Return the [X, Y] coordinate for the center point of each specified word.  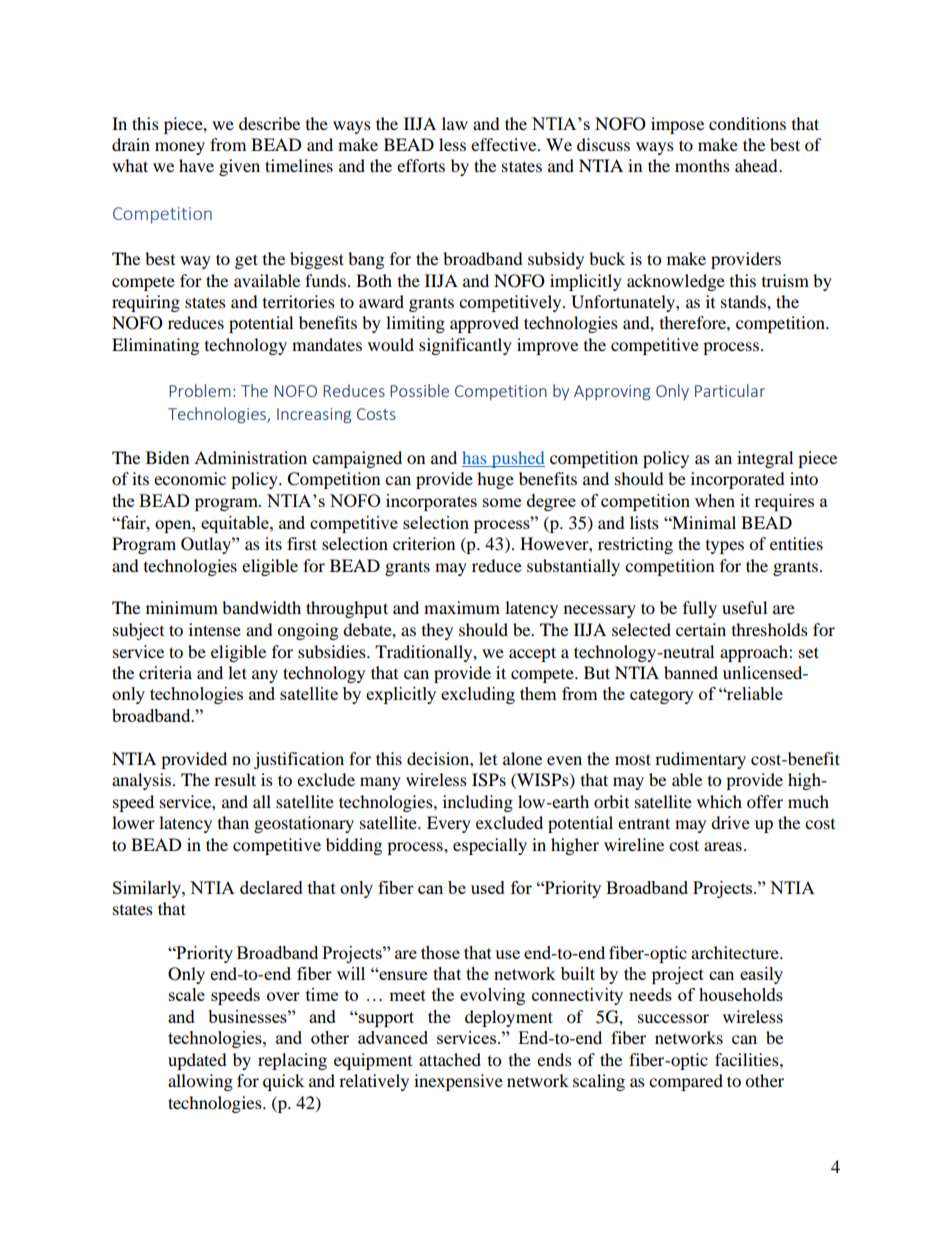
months [702, 165]
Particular [730, 390]
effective [505, 144]
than [233, 822]
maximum [462, 607]
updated [197, 1061]
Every [449, 824]
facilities [748, 1059]
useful [744, 607]
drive [730, 822]
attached [450, 1059]
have [196, 165]
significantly [465, 346]
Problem [200, 390]
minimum [182, 607]
